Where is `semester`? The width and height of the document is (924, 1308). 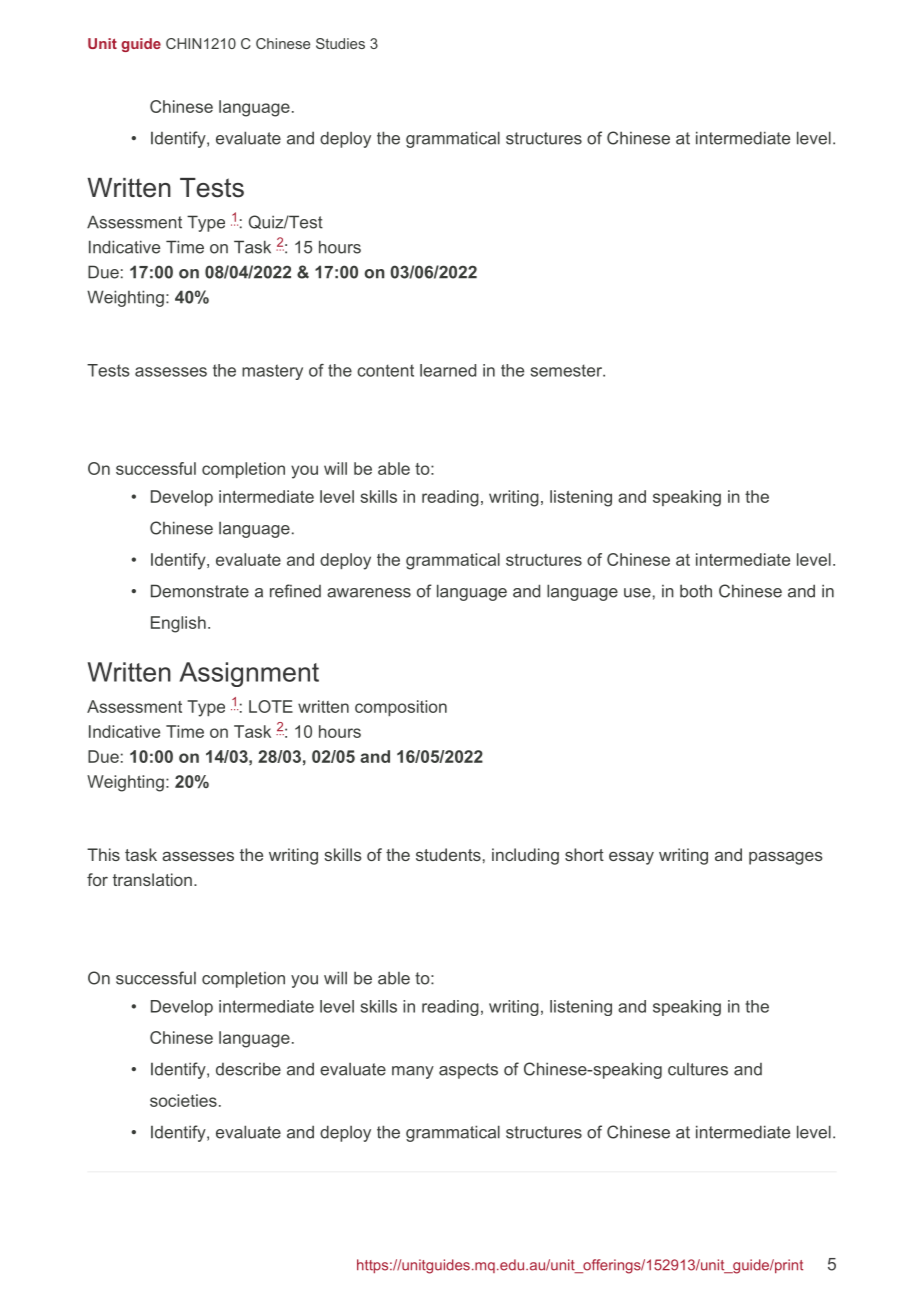 semester is located at coordinates (567, 370).
